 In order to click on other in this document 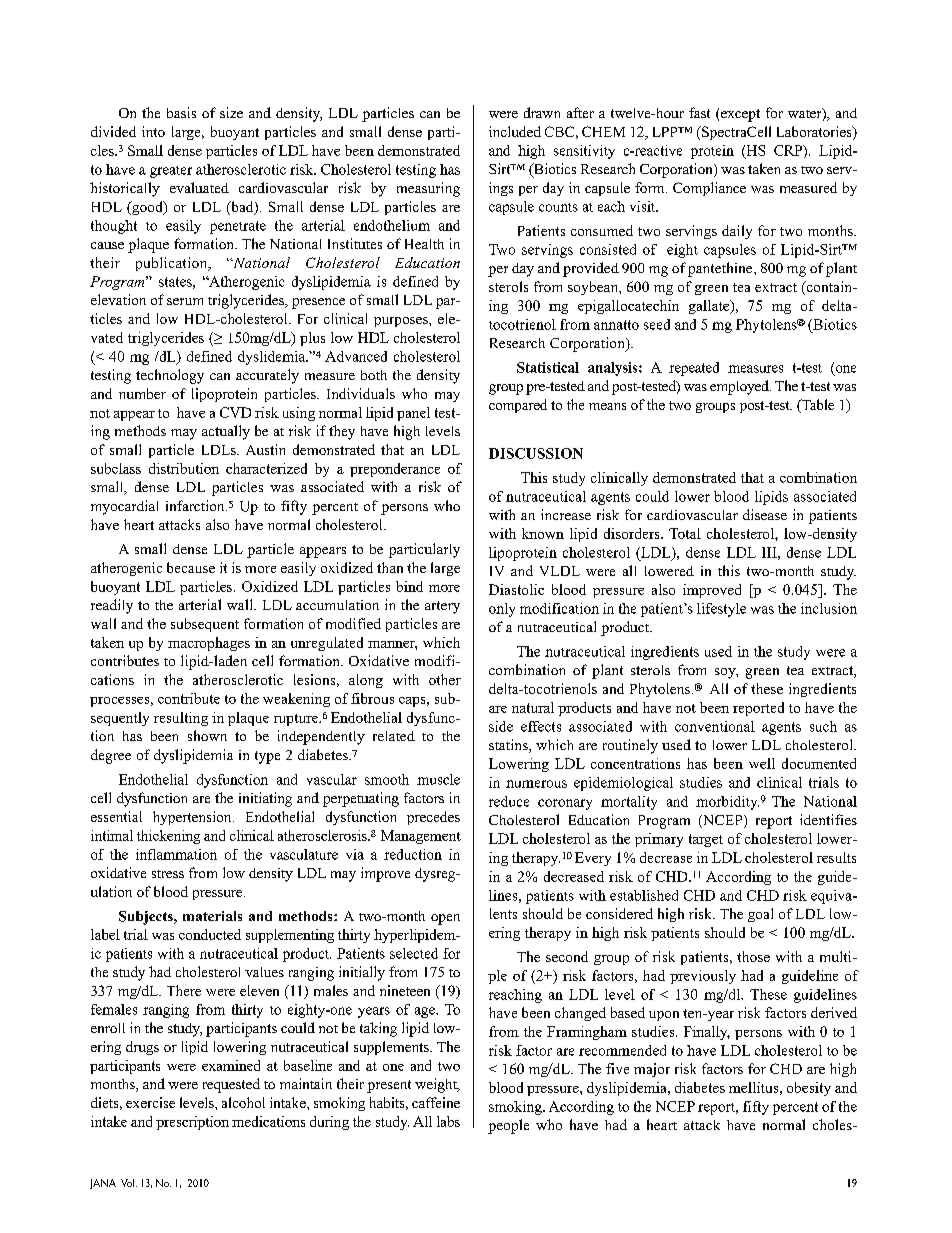, I will do `click(445, 679)`.
